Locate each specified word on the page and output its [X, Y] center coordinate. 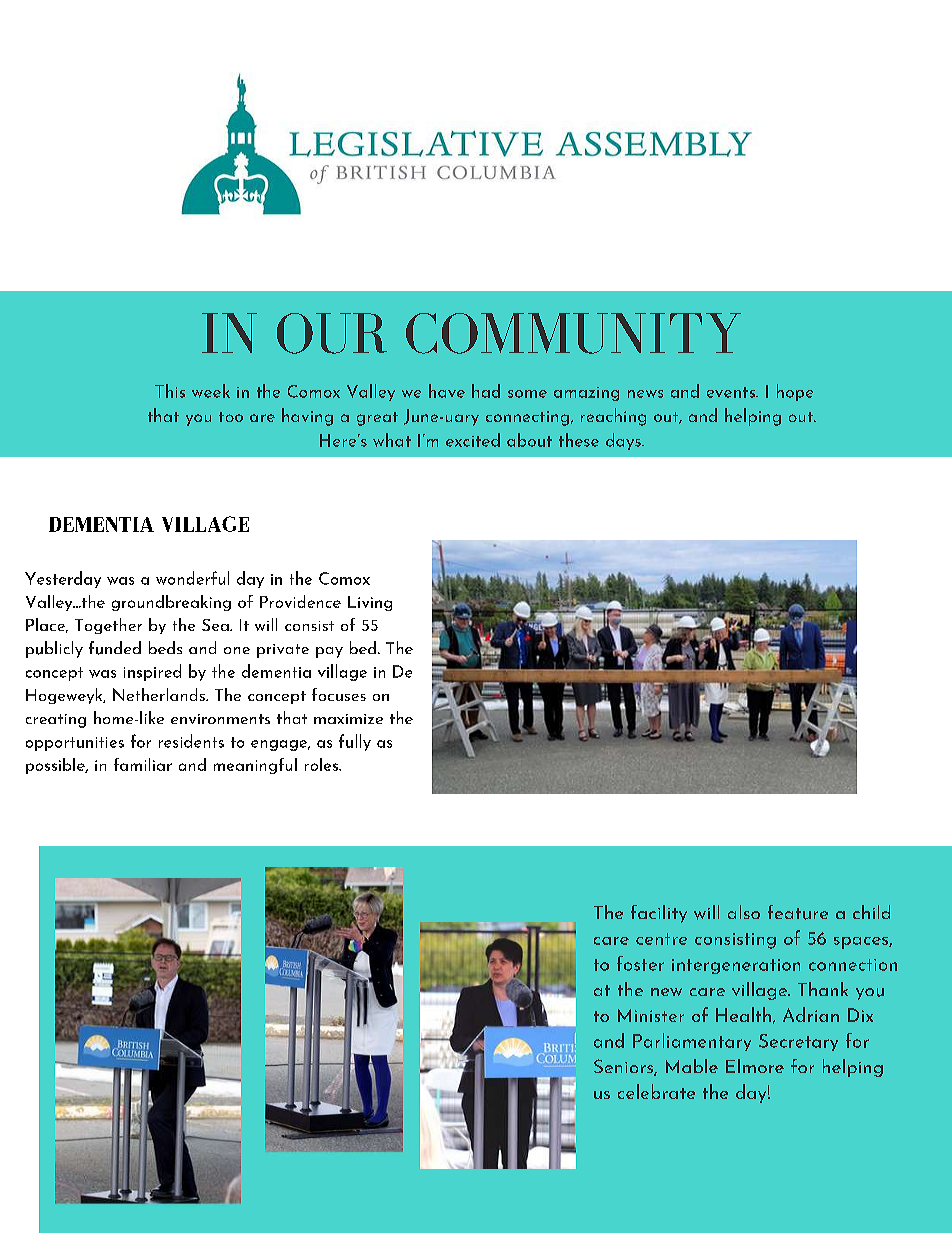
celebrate [656, 1091]
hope [795, 392]
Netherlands [160, 694]
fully [355, 742]
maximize [348, 719]
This [170, 391]
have [447, 391]
